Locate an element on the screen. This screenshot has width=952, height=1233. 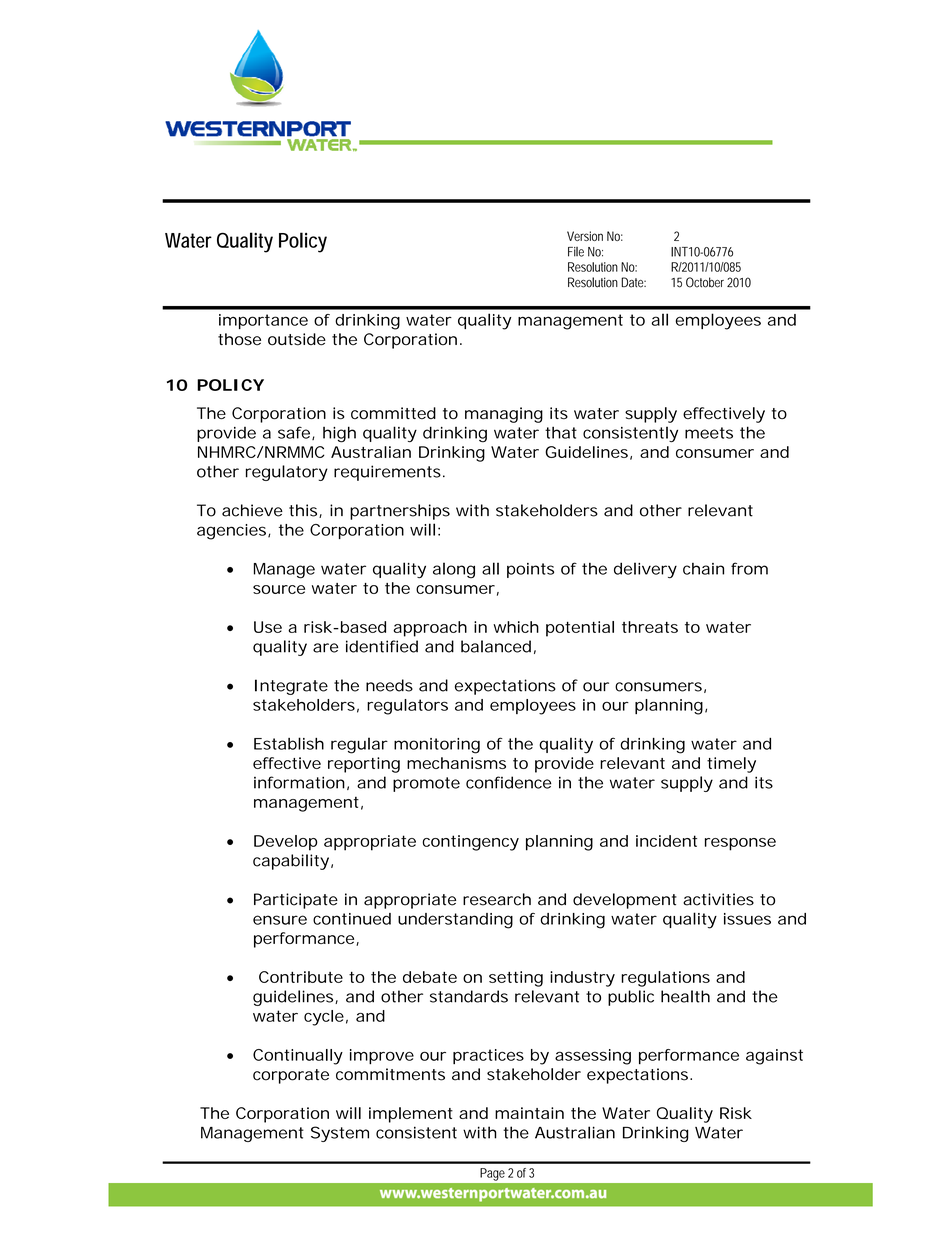
Date is located at coordinates (633, 282).
